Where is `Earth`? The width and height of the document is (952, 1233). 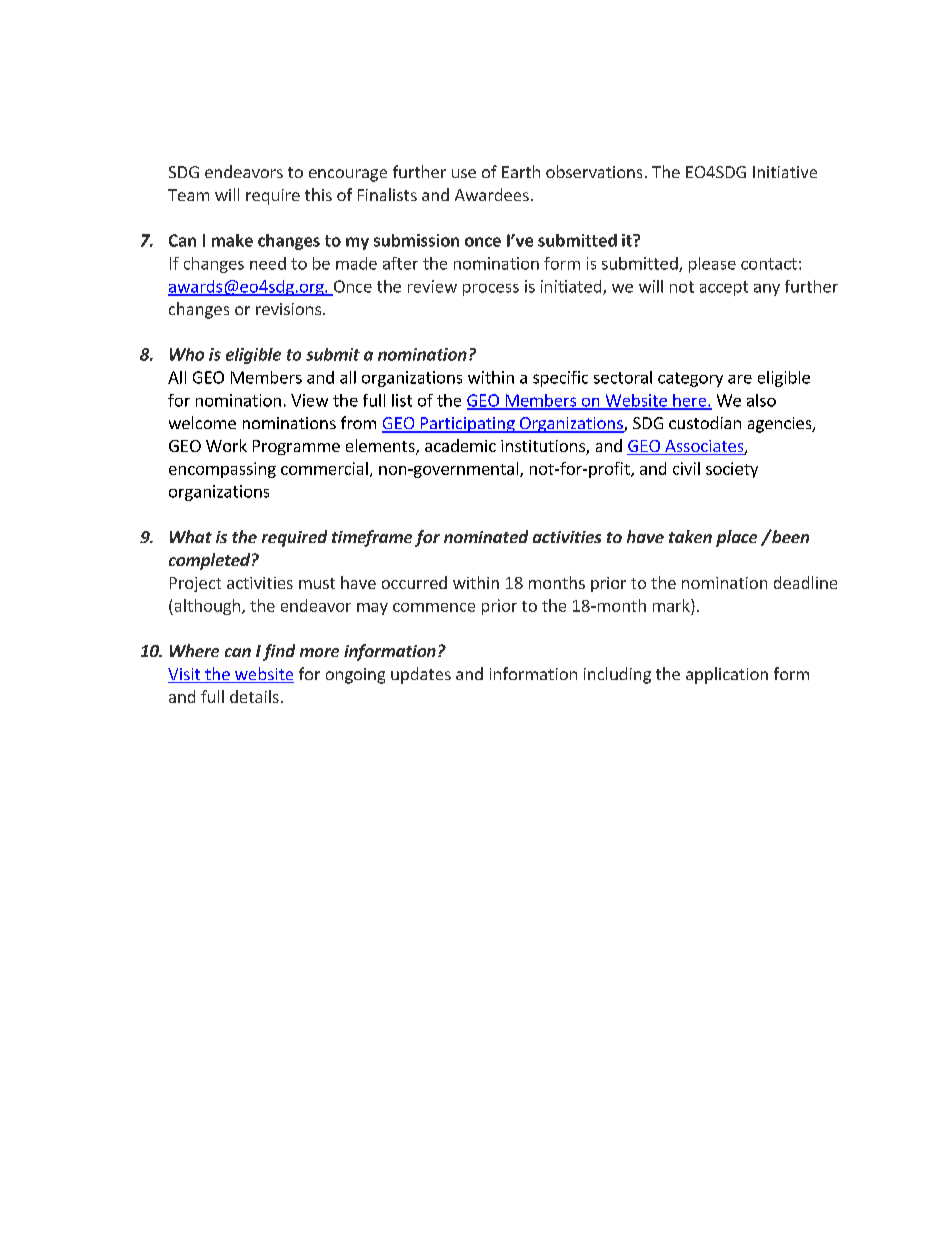 Earth is located at coordinates (521, 171).
